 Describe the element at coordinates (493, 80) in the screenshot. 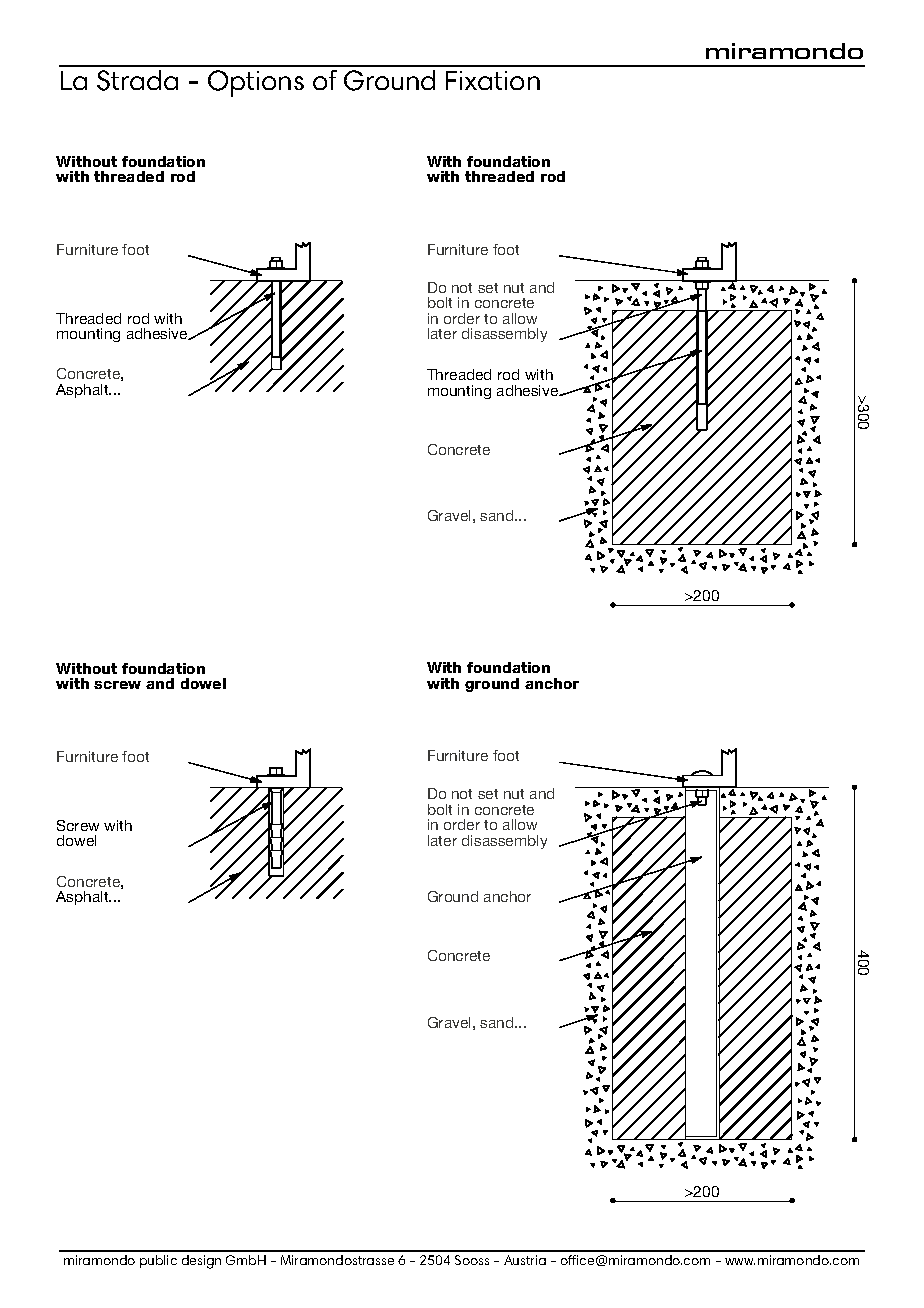

I see `Fixation` at that location.
